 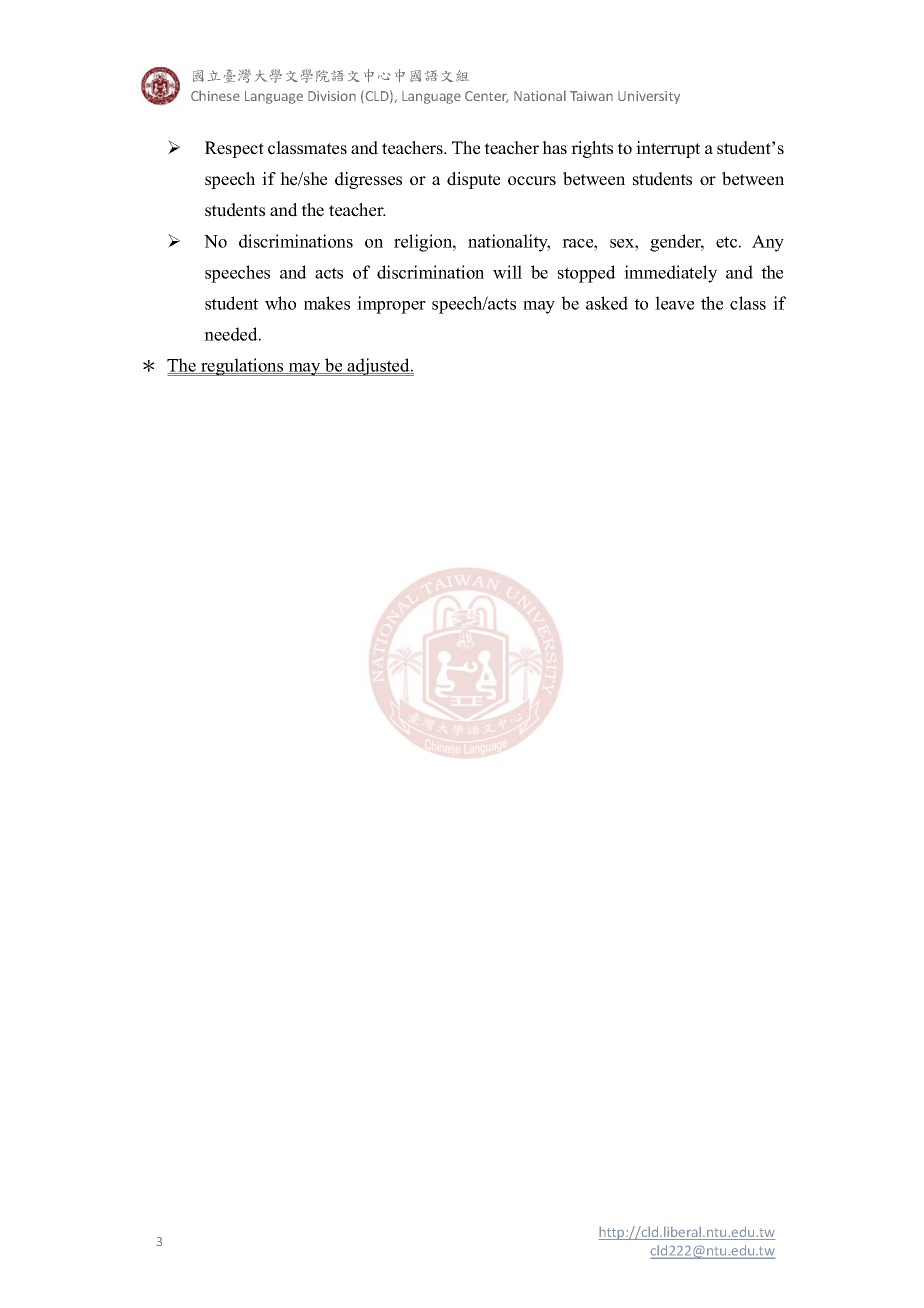 What do you see at coordinates (391, 305) in the screenshot?
I see `improper` at bounding box center [391, 305].
